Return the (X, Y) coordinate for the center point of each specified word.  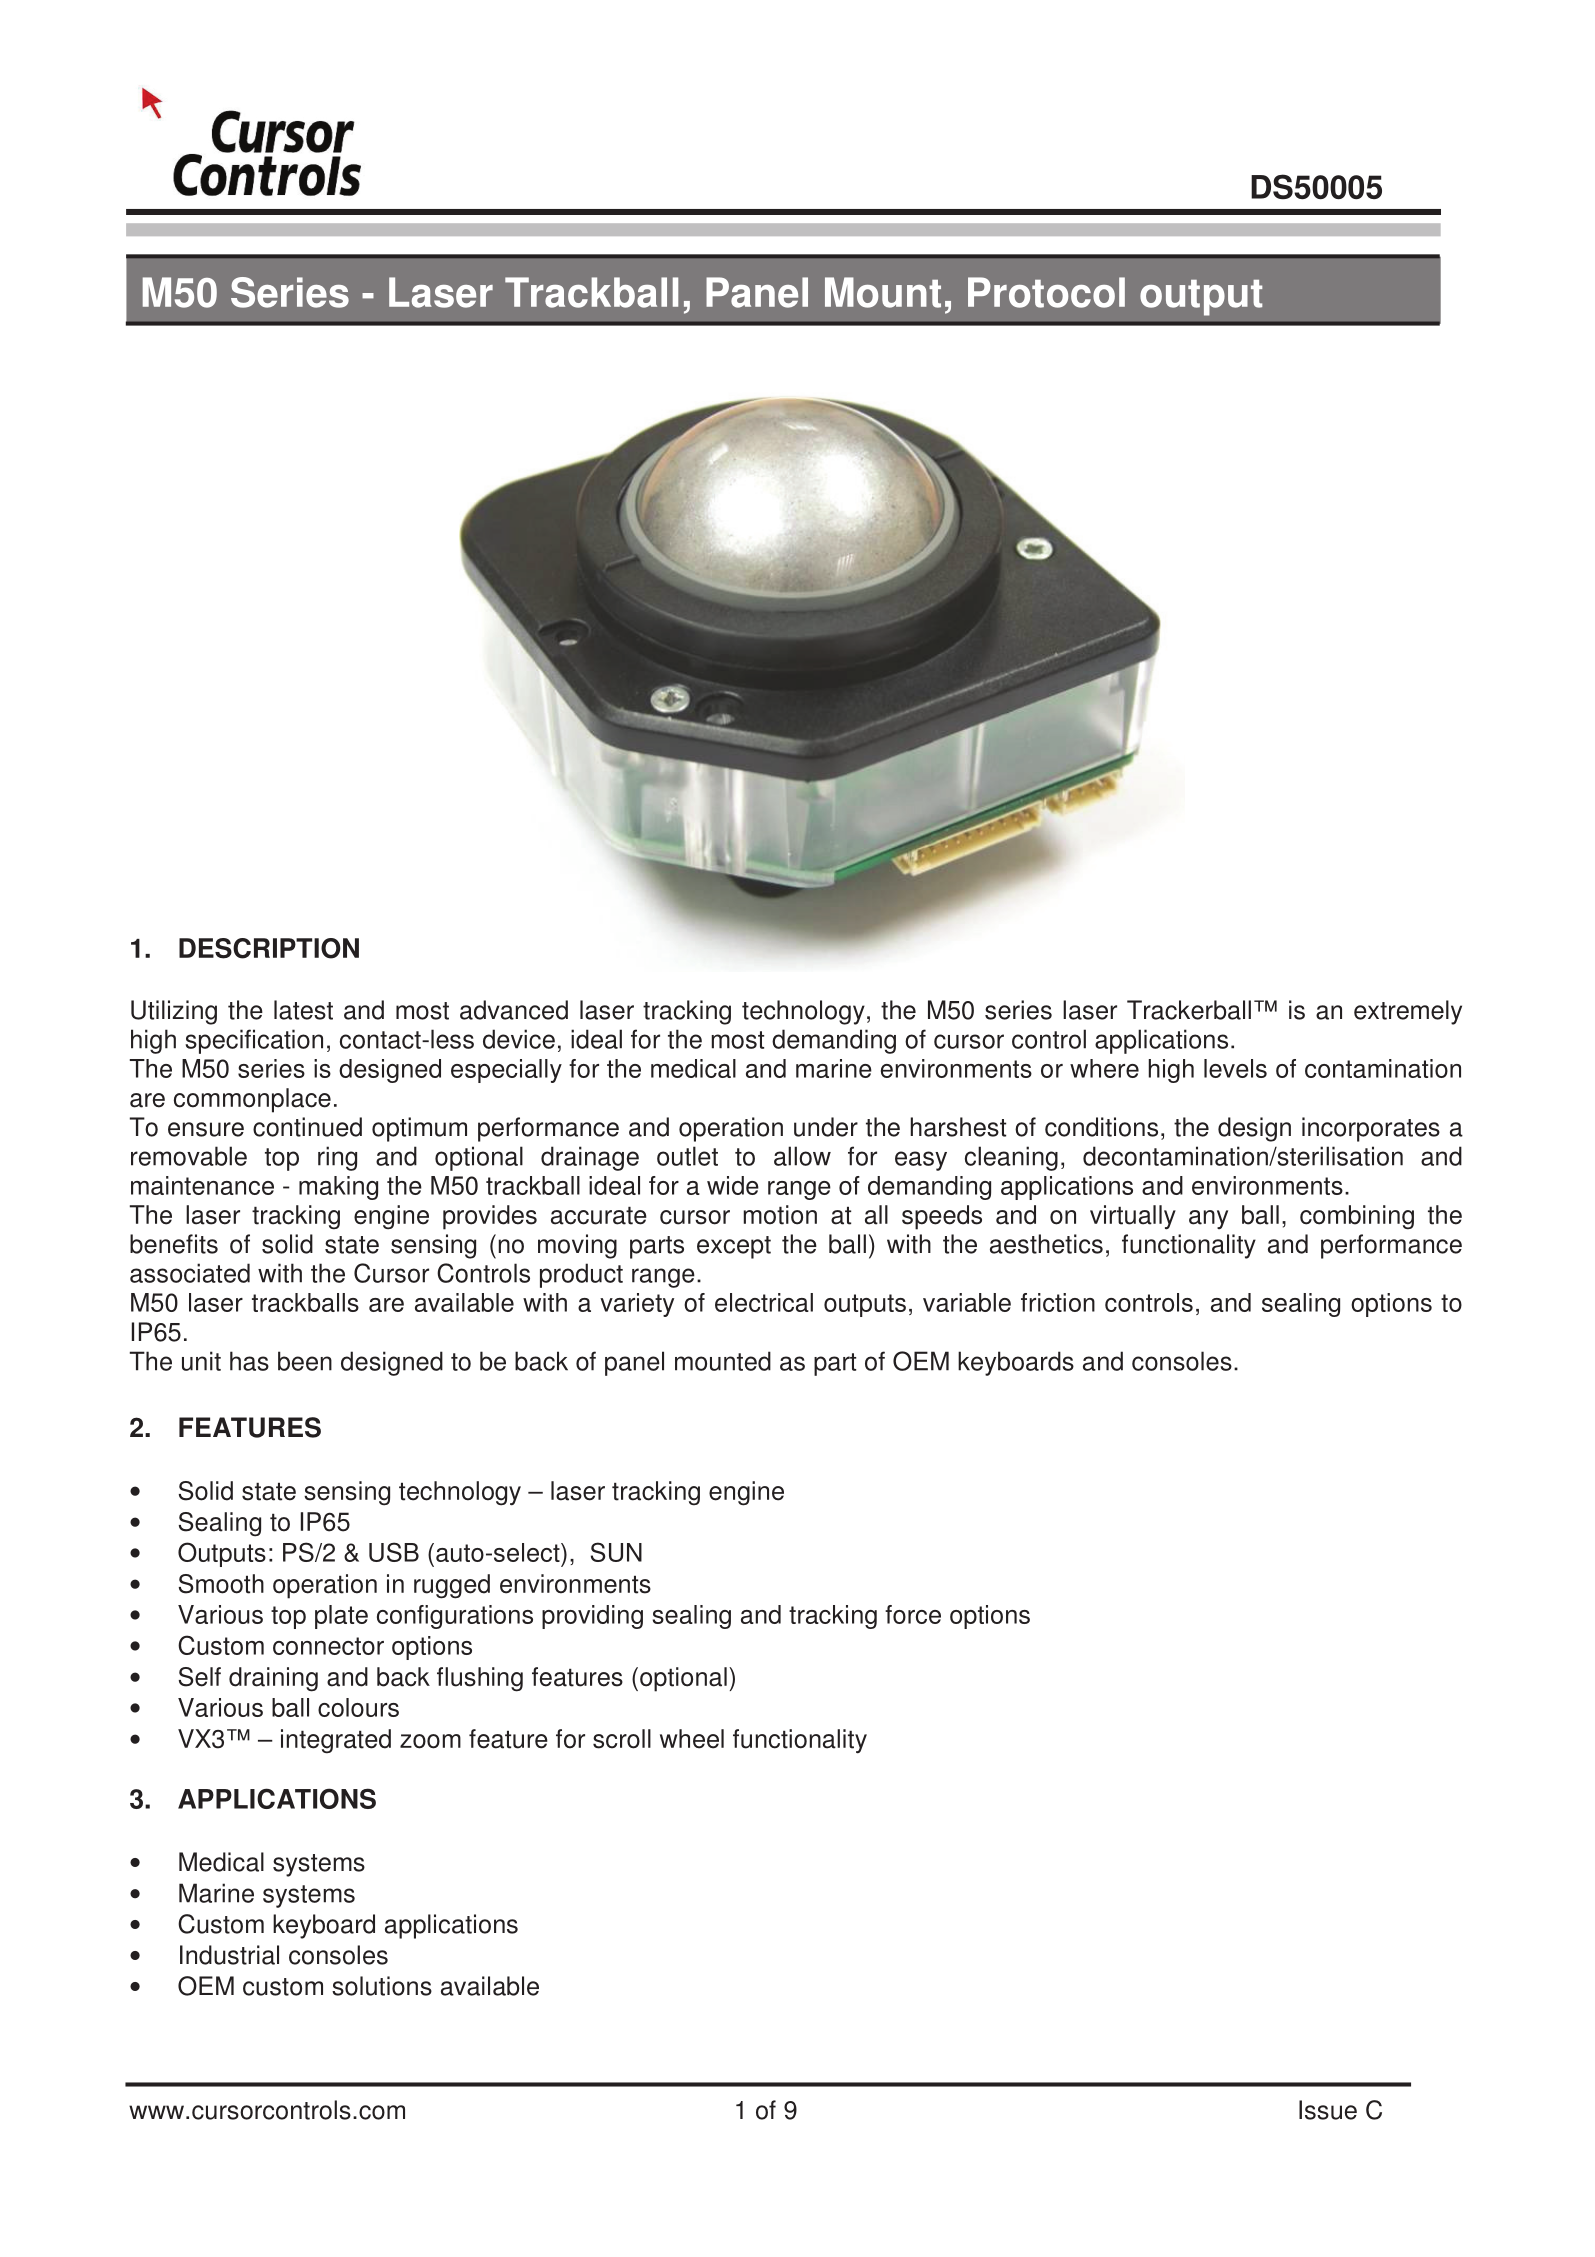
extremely (1408, 1012)
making (338, 1188)
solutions (382, 1986)
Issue (1328, 2110)
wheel (692, 1739)
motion (780, 1215)
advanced (514, 1010)
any (1208, 1219)
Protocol (1046, 292)
